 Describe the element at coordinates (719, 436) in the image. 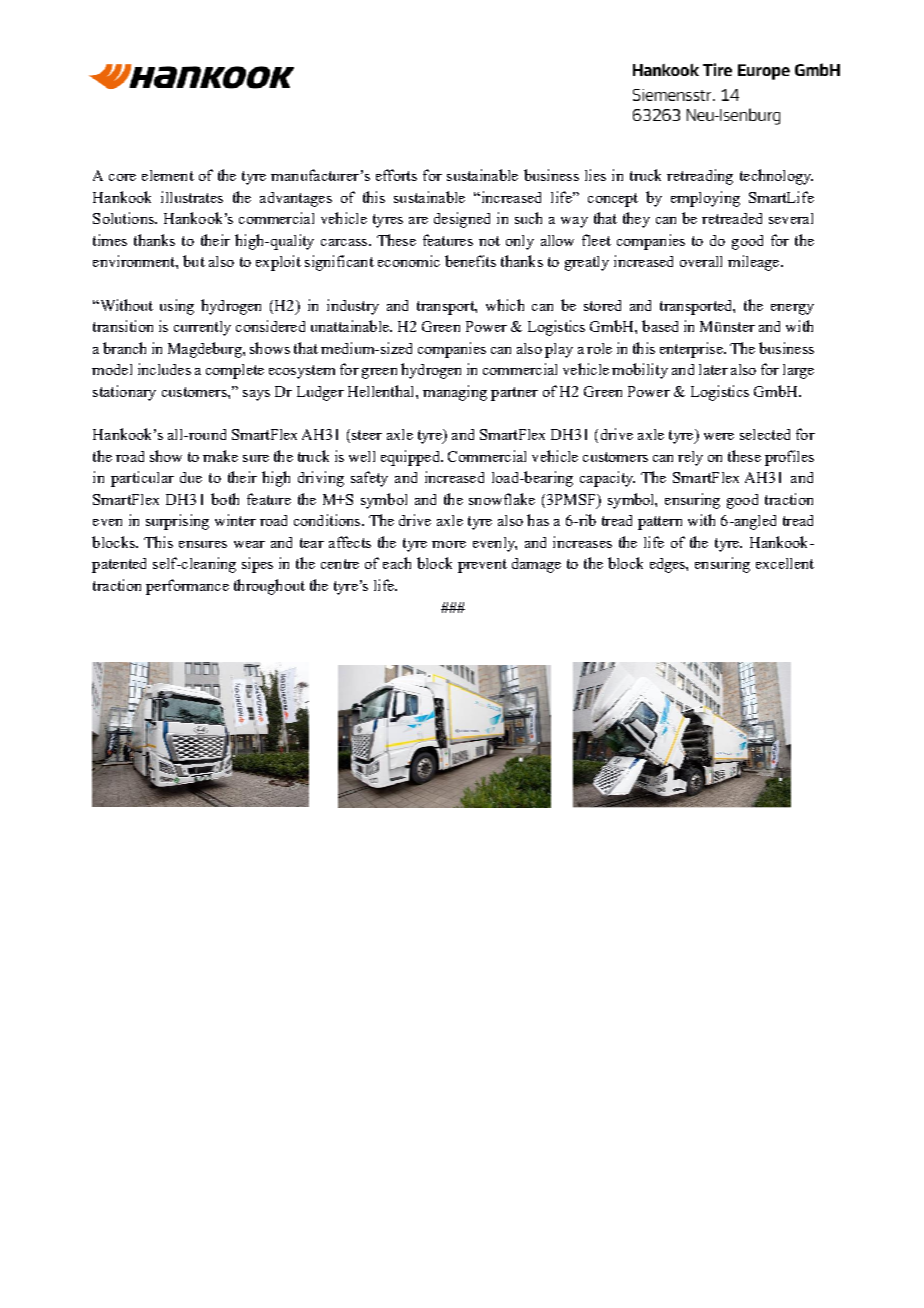

I see `were` at that location.
